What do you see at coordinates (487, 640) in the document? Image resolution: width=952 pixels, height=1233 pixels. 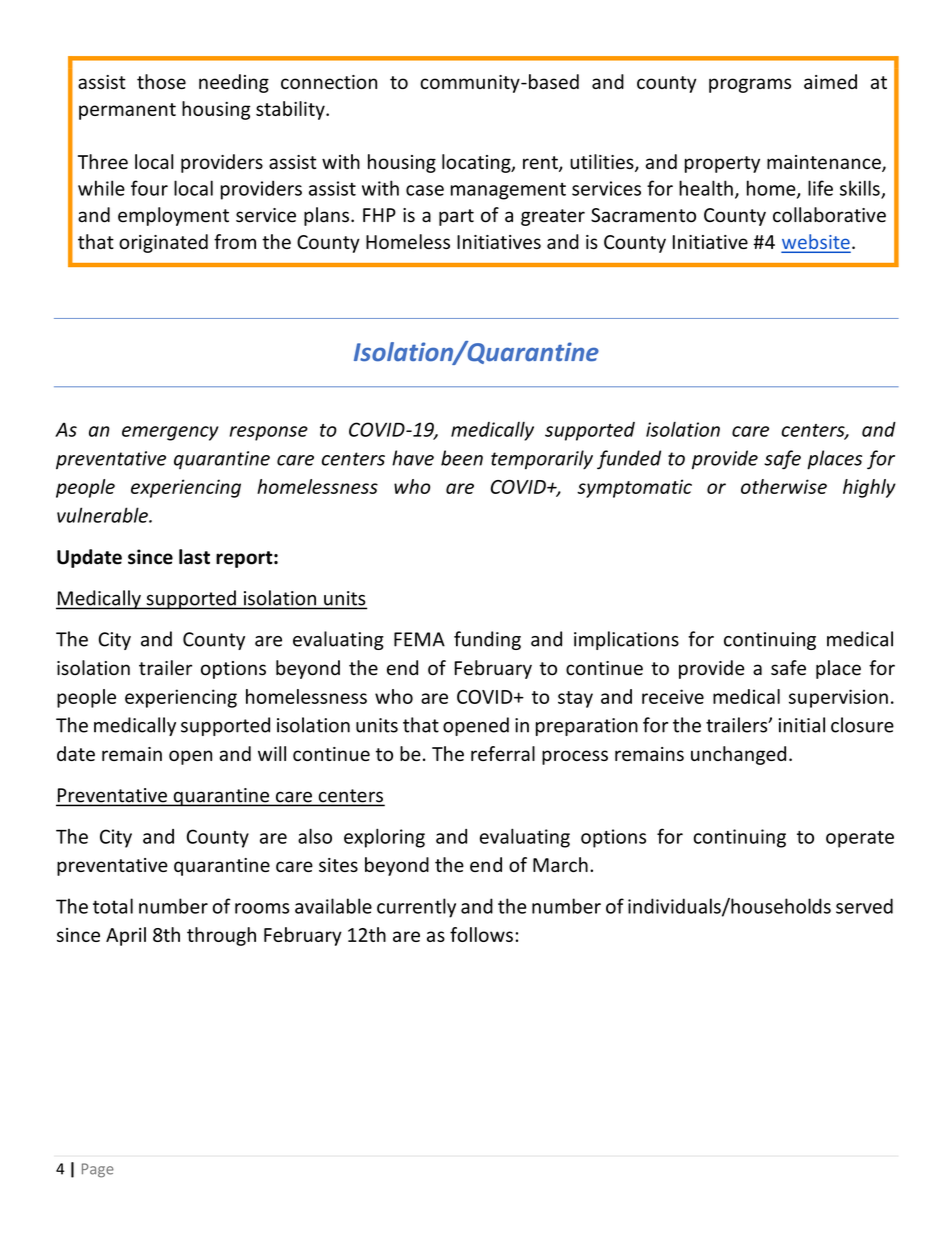 I see `funding` at bounding box center [487, 640].
